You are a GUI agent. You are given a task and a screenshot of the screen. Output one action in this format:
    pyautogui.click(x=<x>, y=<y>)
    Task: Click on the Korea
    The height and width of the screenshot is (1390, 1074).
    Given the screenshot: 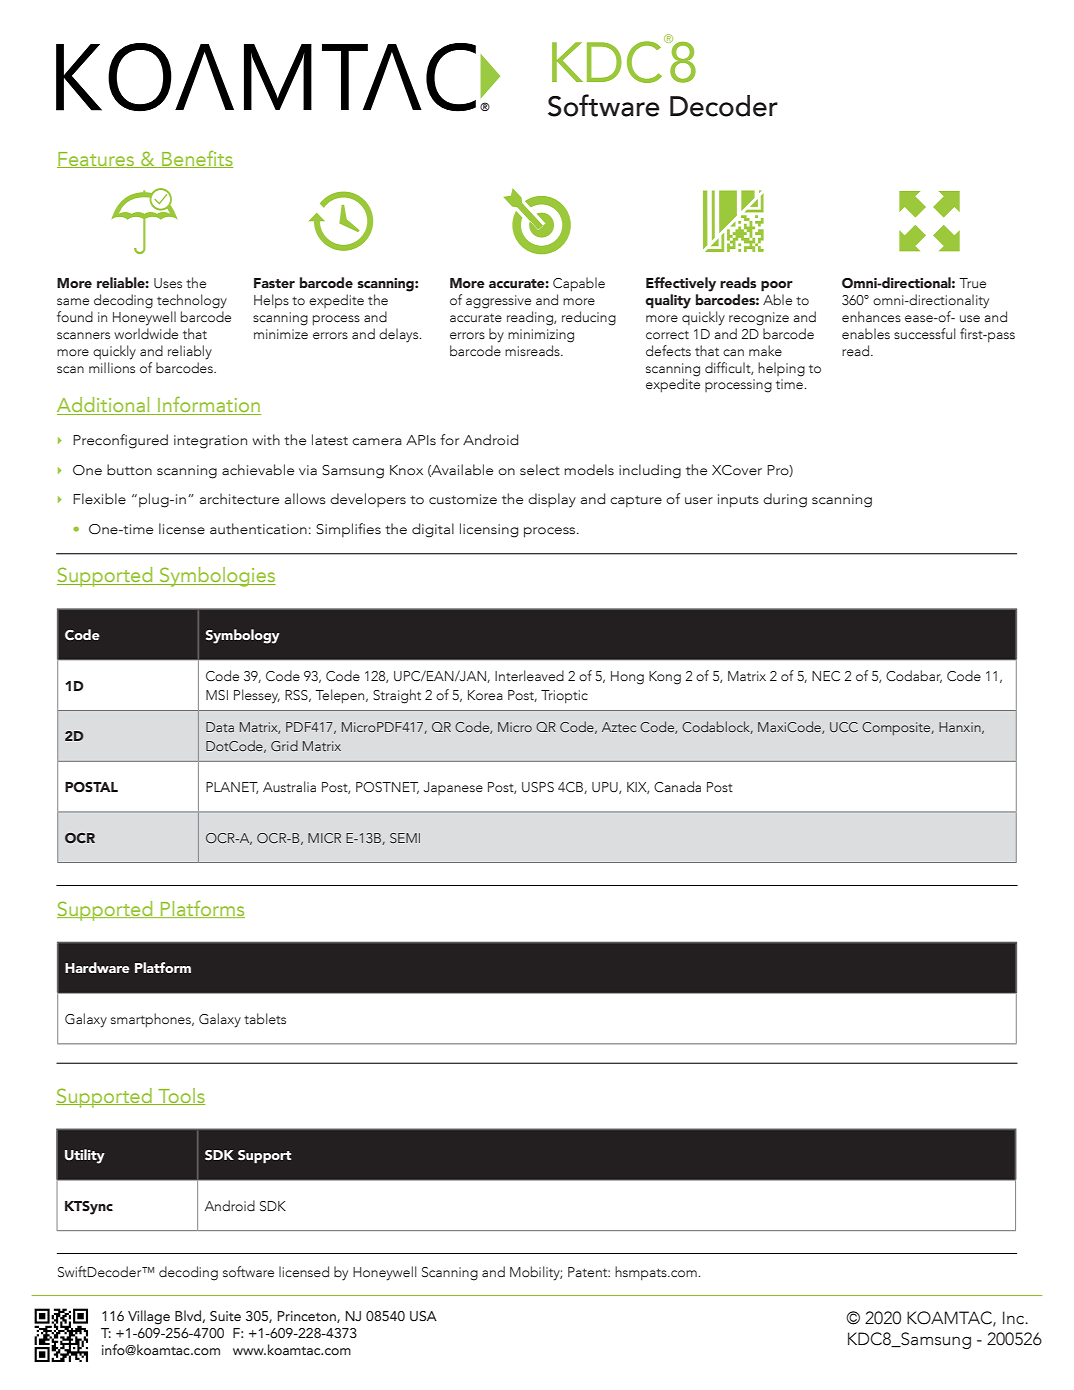 What is the action you would take?
    pyautogui.click(x=485, y=695)
